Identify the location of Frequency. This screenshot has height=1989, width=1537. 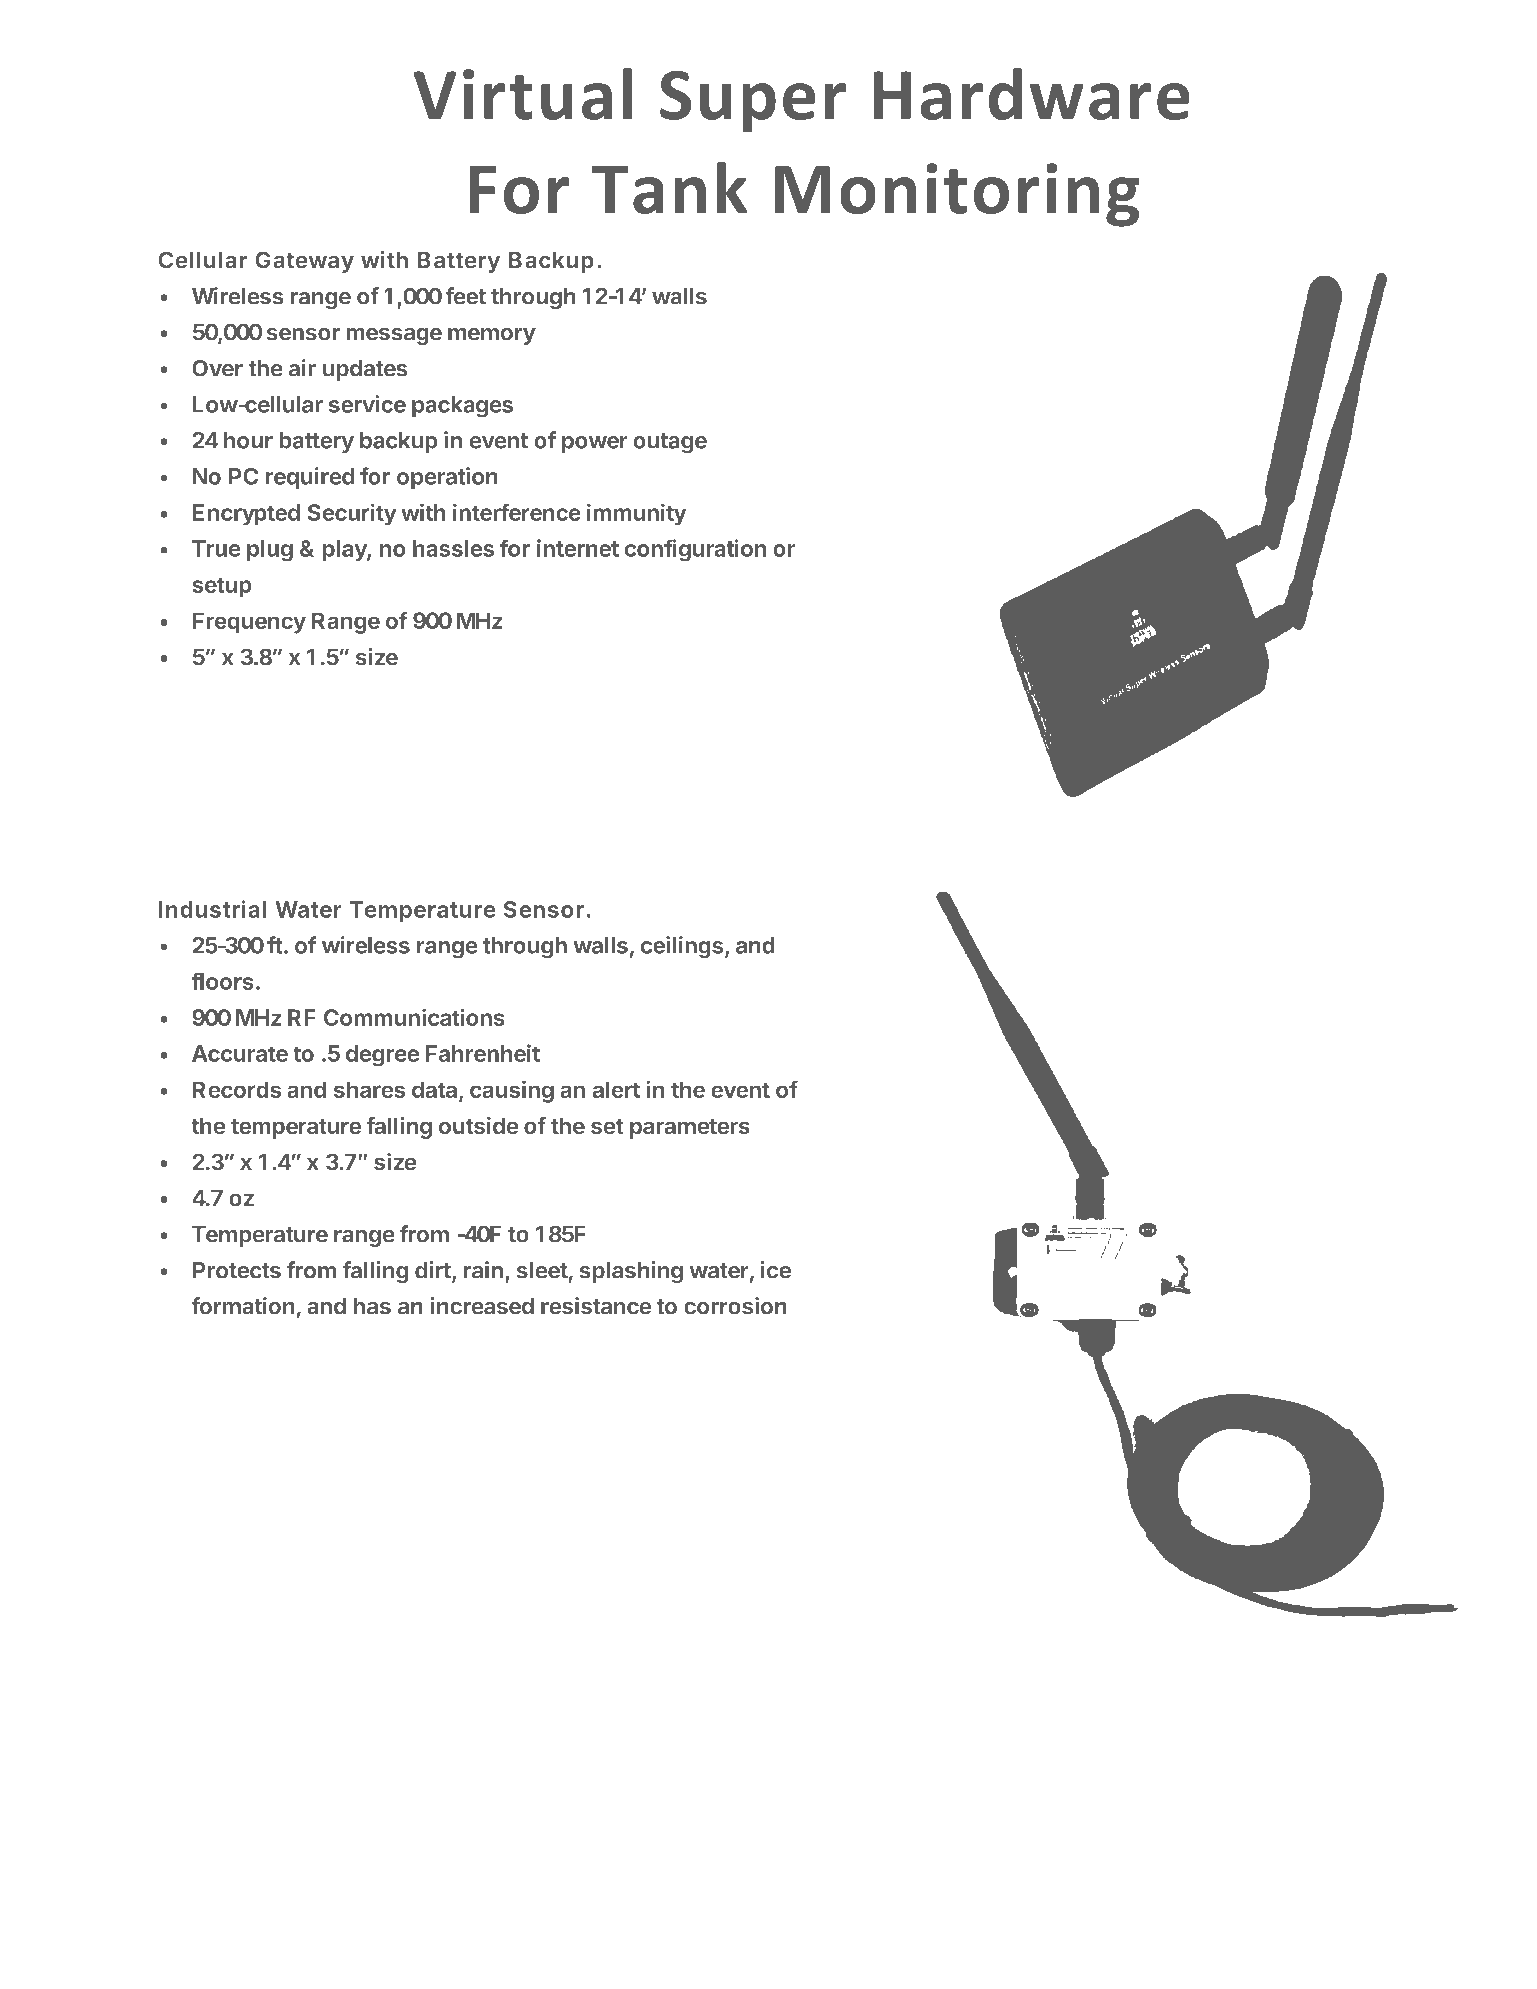
(249, 623).
